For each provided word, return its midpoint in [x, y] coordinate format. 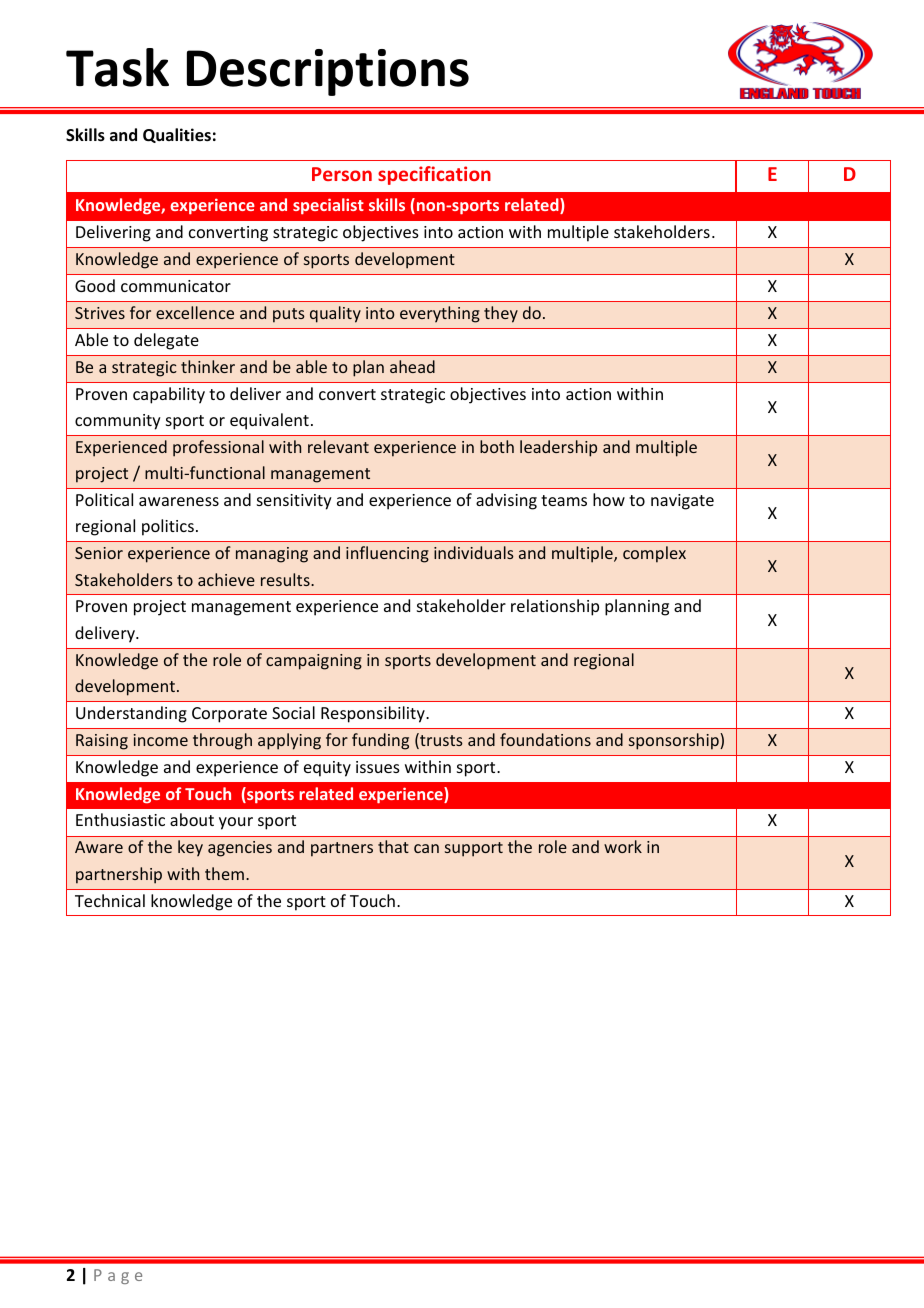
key [190, 848]
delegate [166, 341]
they [501, 314]
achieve [226, 579]
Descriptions [328, 72]
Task [117, 67]
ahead [412, 366]
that [393, 846]
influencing [387, 554]
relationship [555, 607]
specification [434, 175]
